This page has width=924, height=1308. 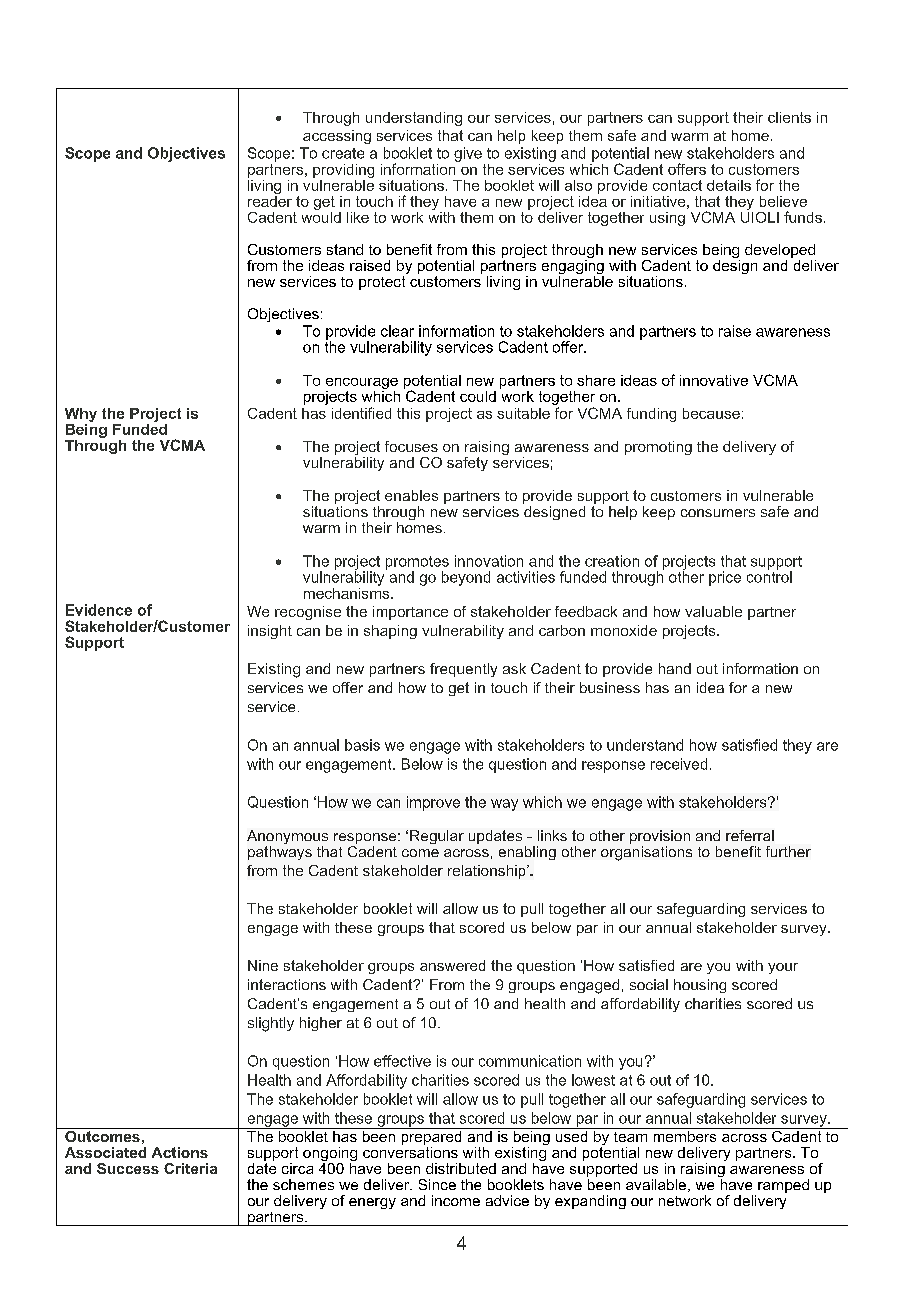 What do you see at coordinates (270, 200) in the page?
I see `reader` at bounding box center [270, 200].
